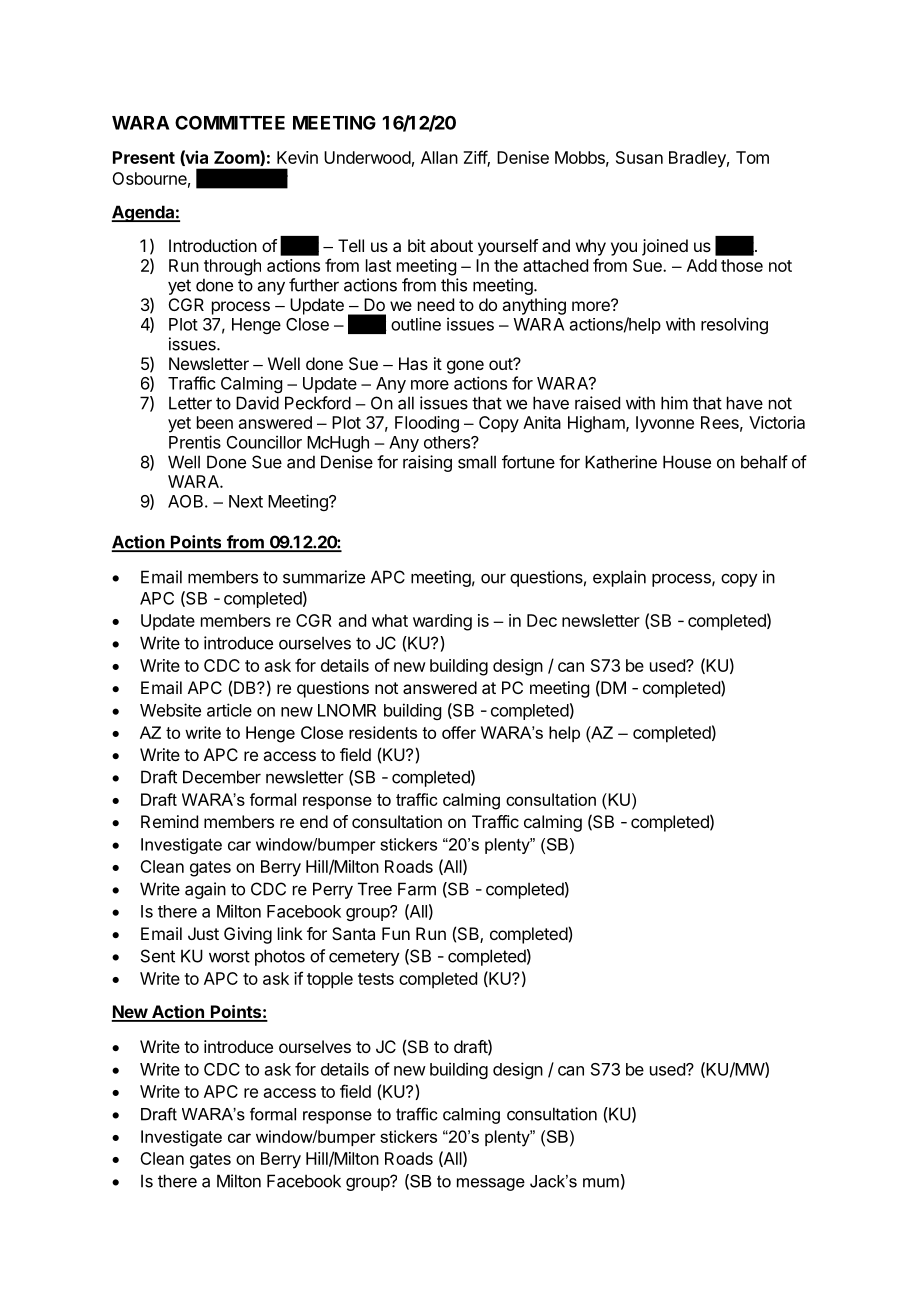 Image resolution: width=924 pixels, height=1308 pixels. Describe the element at coordinates (396, 933) in the image. I see `Fun` at that location.
